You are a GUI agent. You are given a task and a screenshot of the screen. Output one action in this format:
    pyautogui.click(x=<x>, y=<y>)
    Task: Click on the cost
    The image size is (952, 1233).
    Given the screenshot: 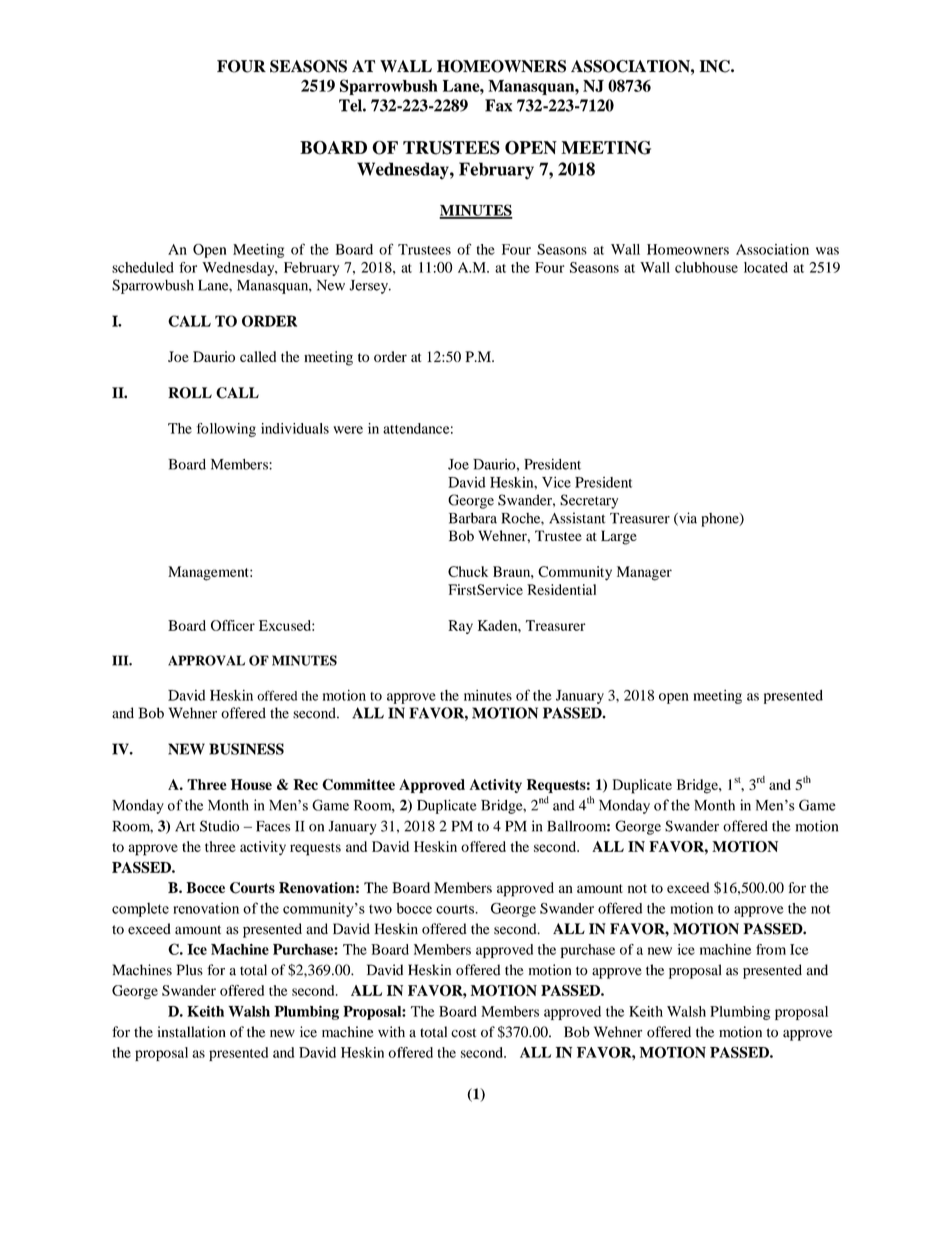 What is the action you would take?
    pyautogui.click(x=463, y=1033)
